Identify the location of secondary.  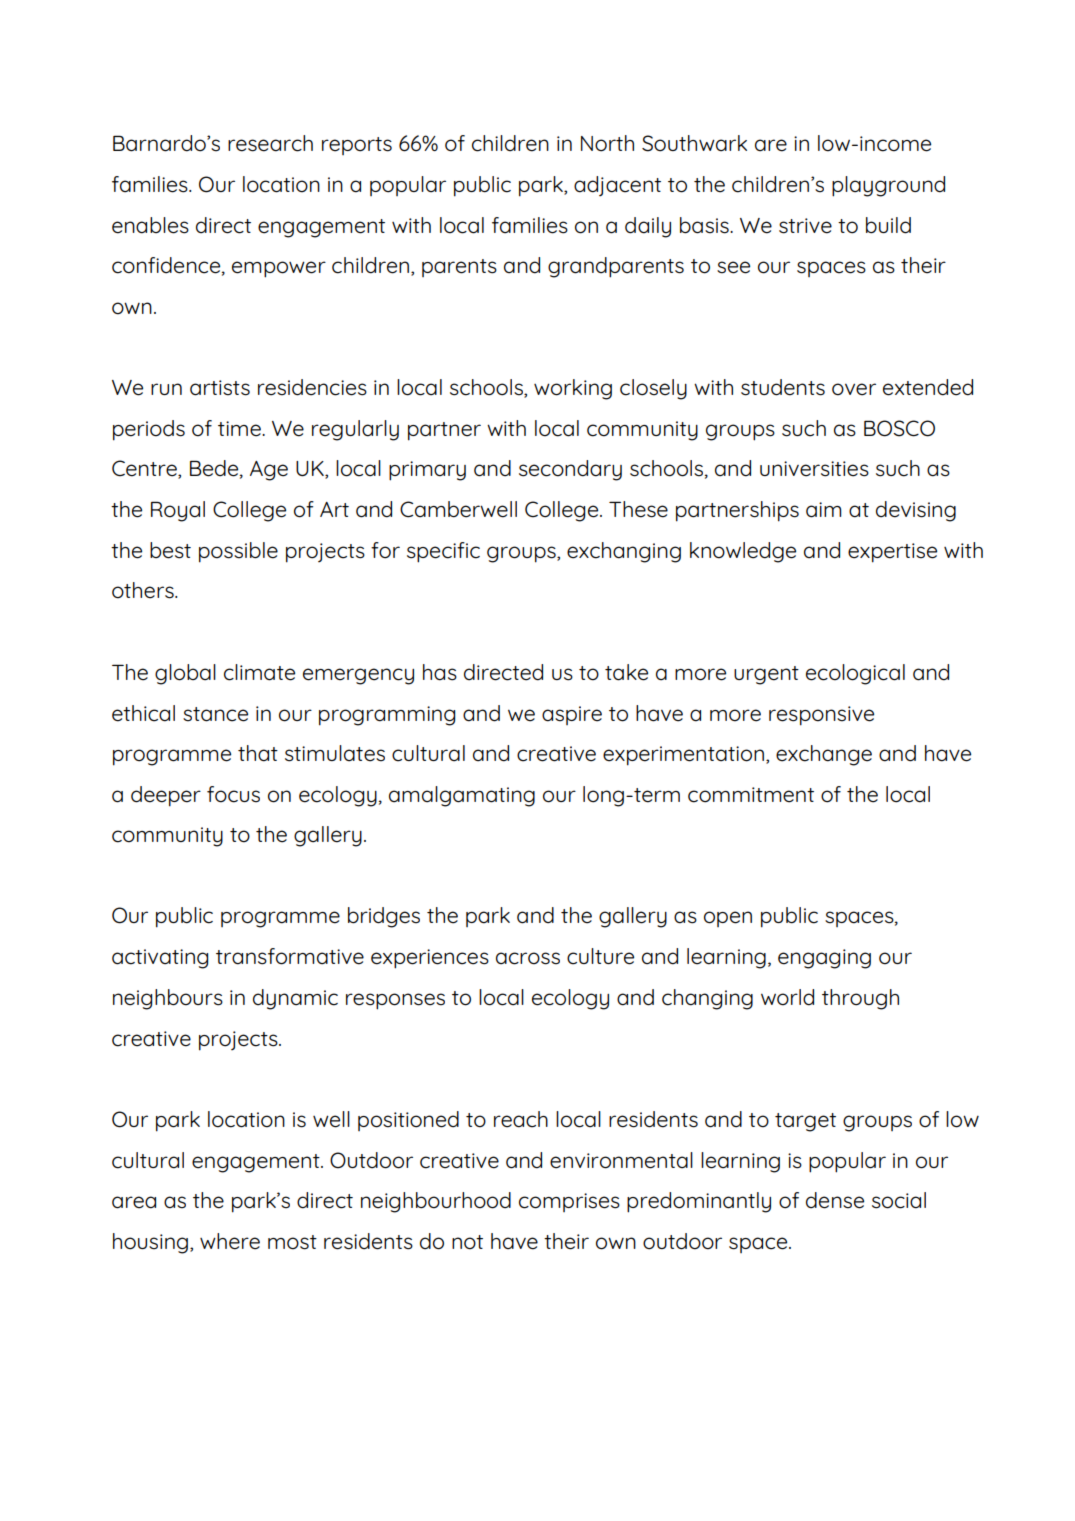
(570, 470).
